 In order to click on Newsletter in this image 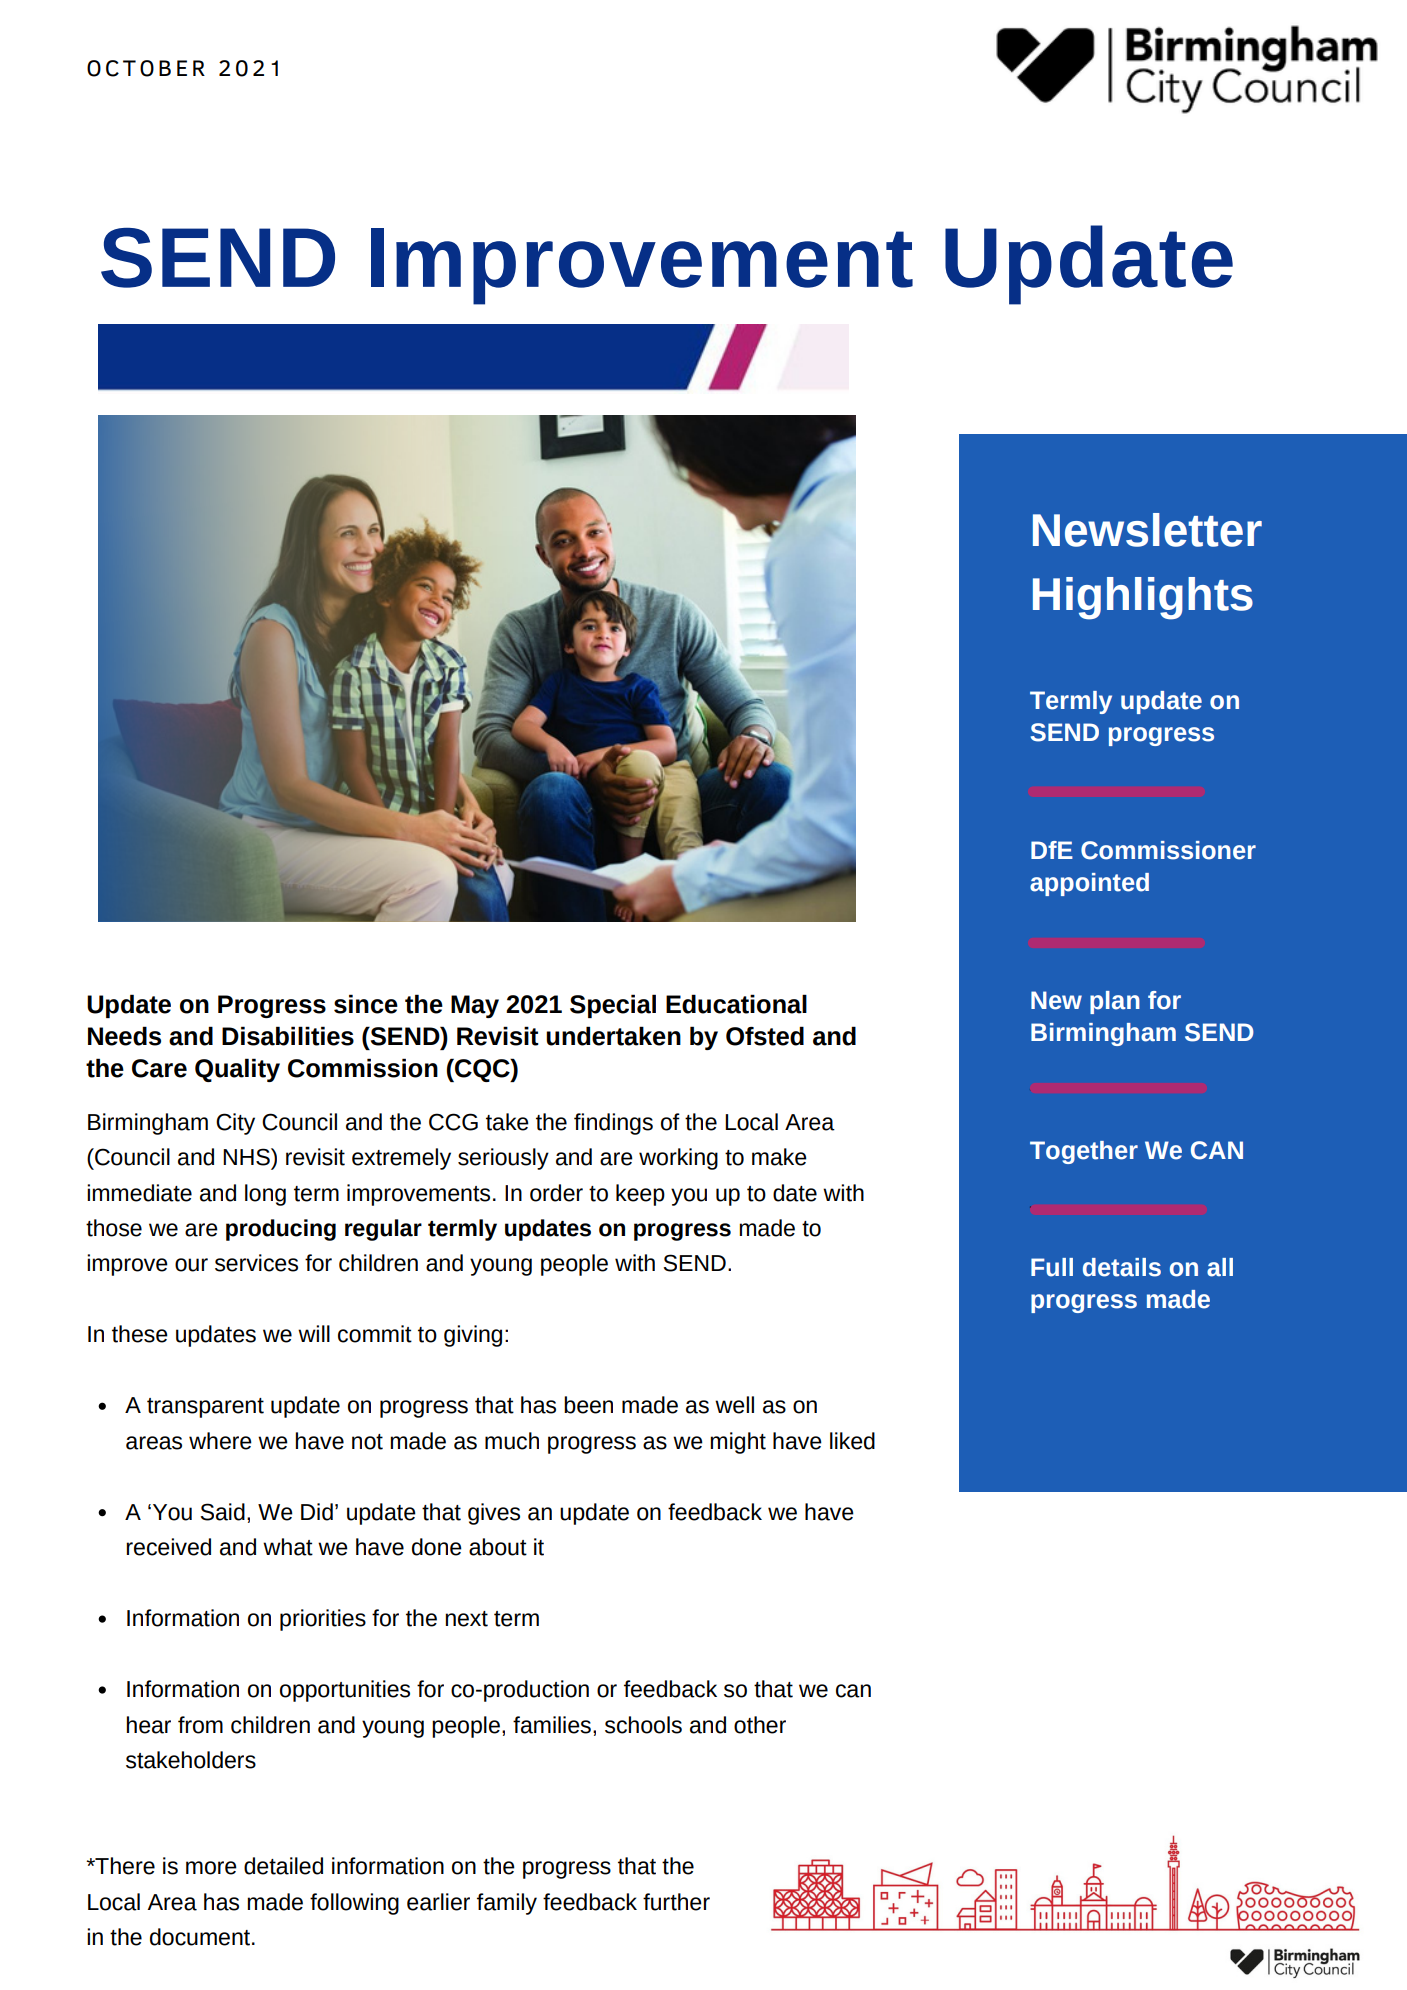, I will do `click(1147, 530)`.
